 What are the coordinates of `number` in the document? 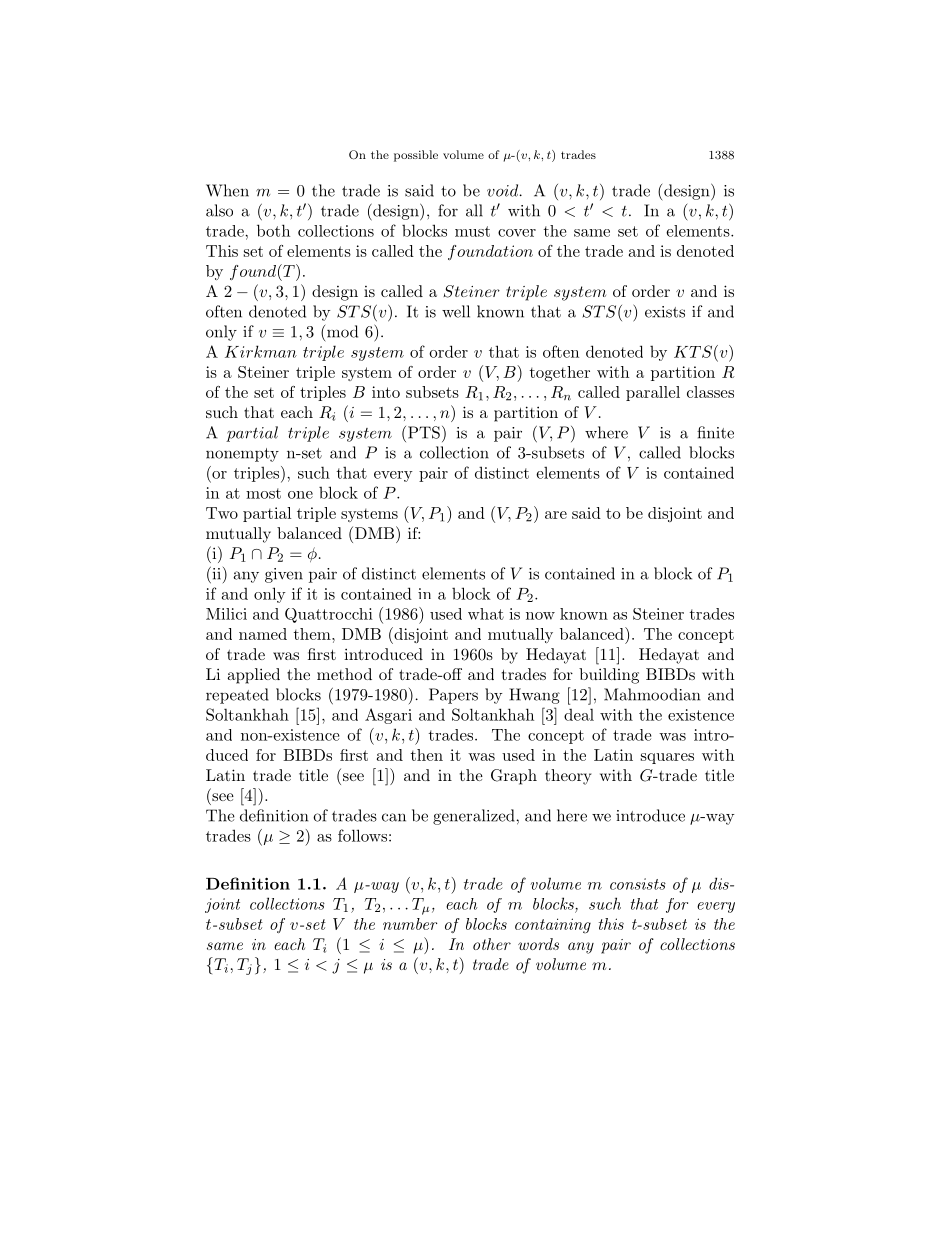 It's located at (410, 924).
